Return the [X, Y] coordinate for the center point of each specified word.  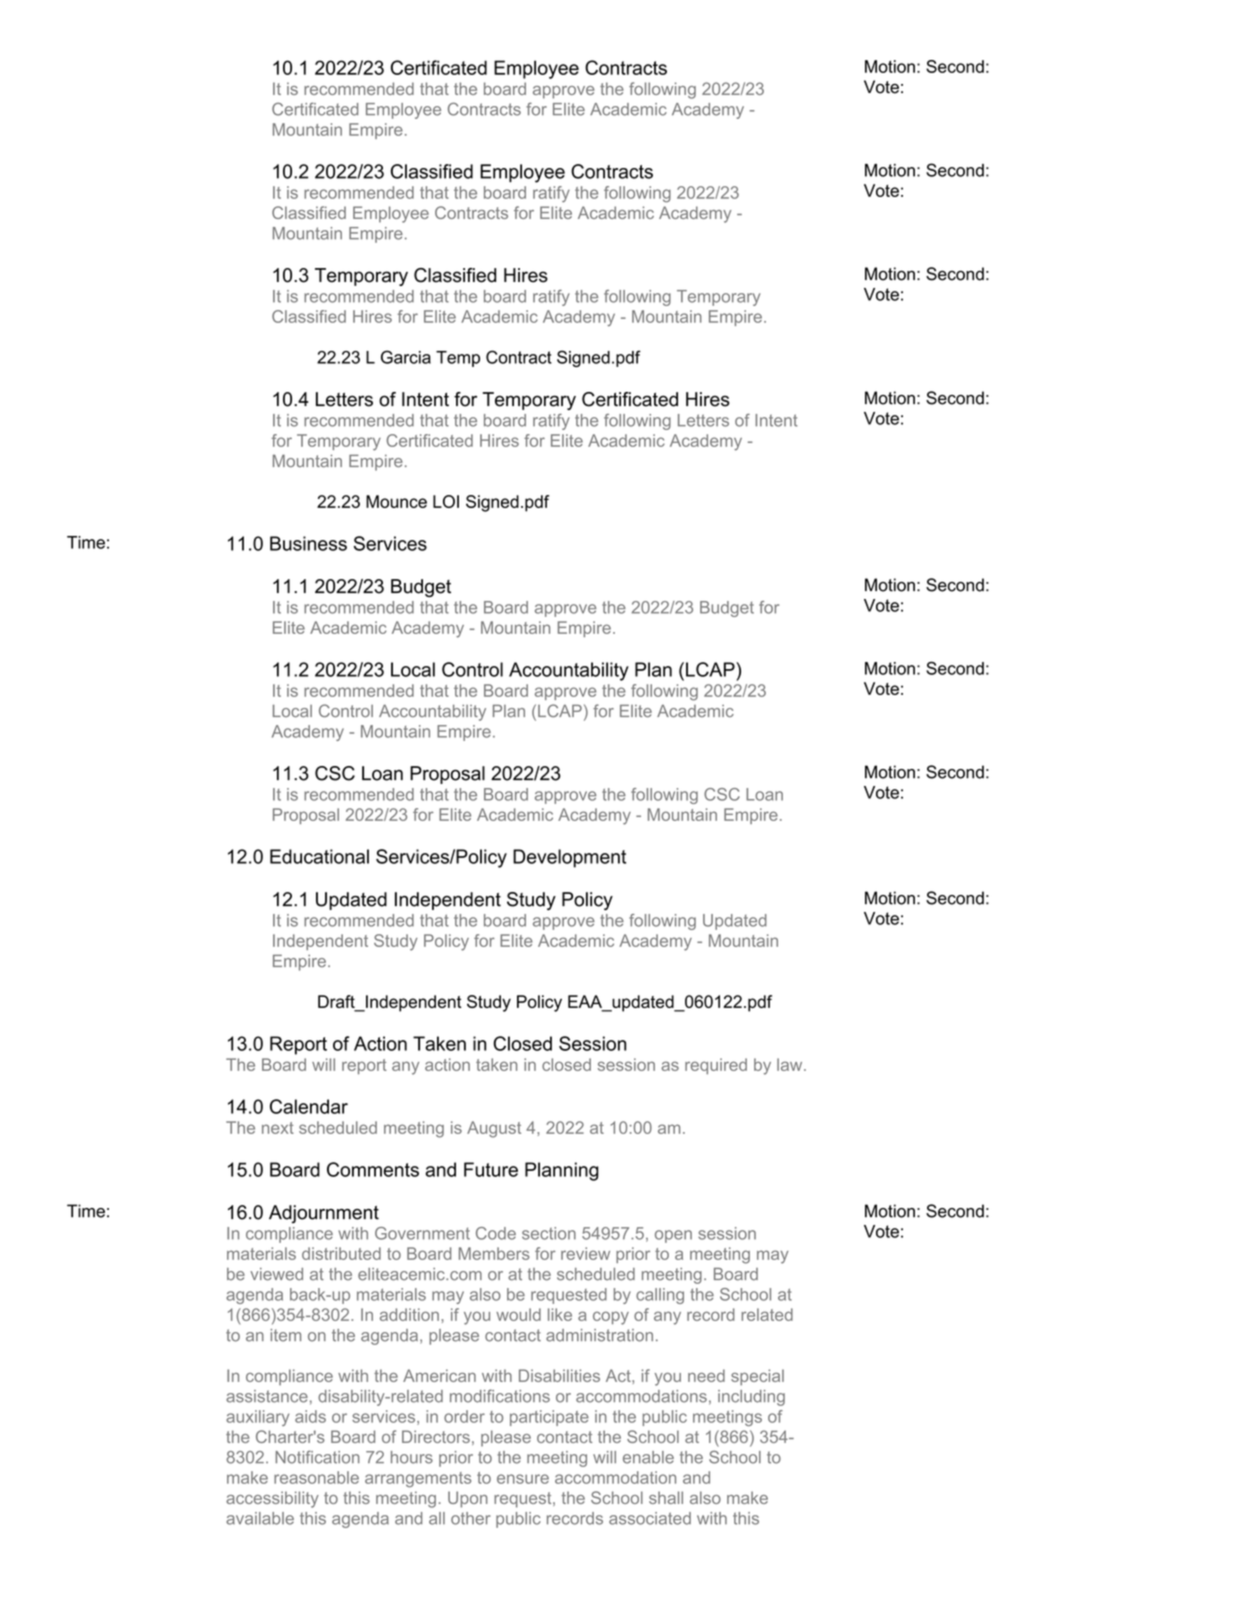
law [791, 1064]
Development [569, 858]
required [716, 1066]
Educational [319, 856]
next [278, 1128]
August [494, 1129]
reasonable [316, 1477]
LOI [446, 501]
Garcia [406, 357]
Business [308, 543]
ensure [523, 1479]
